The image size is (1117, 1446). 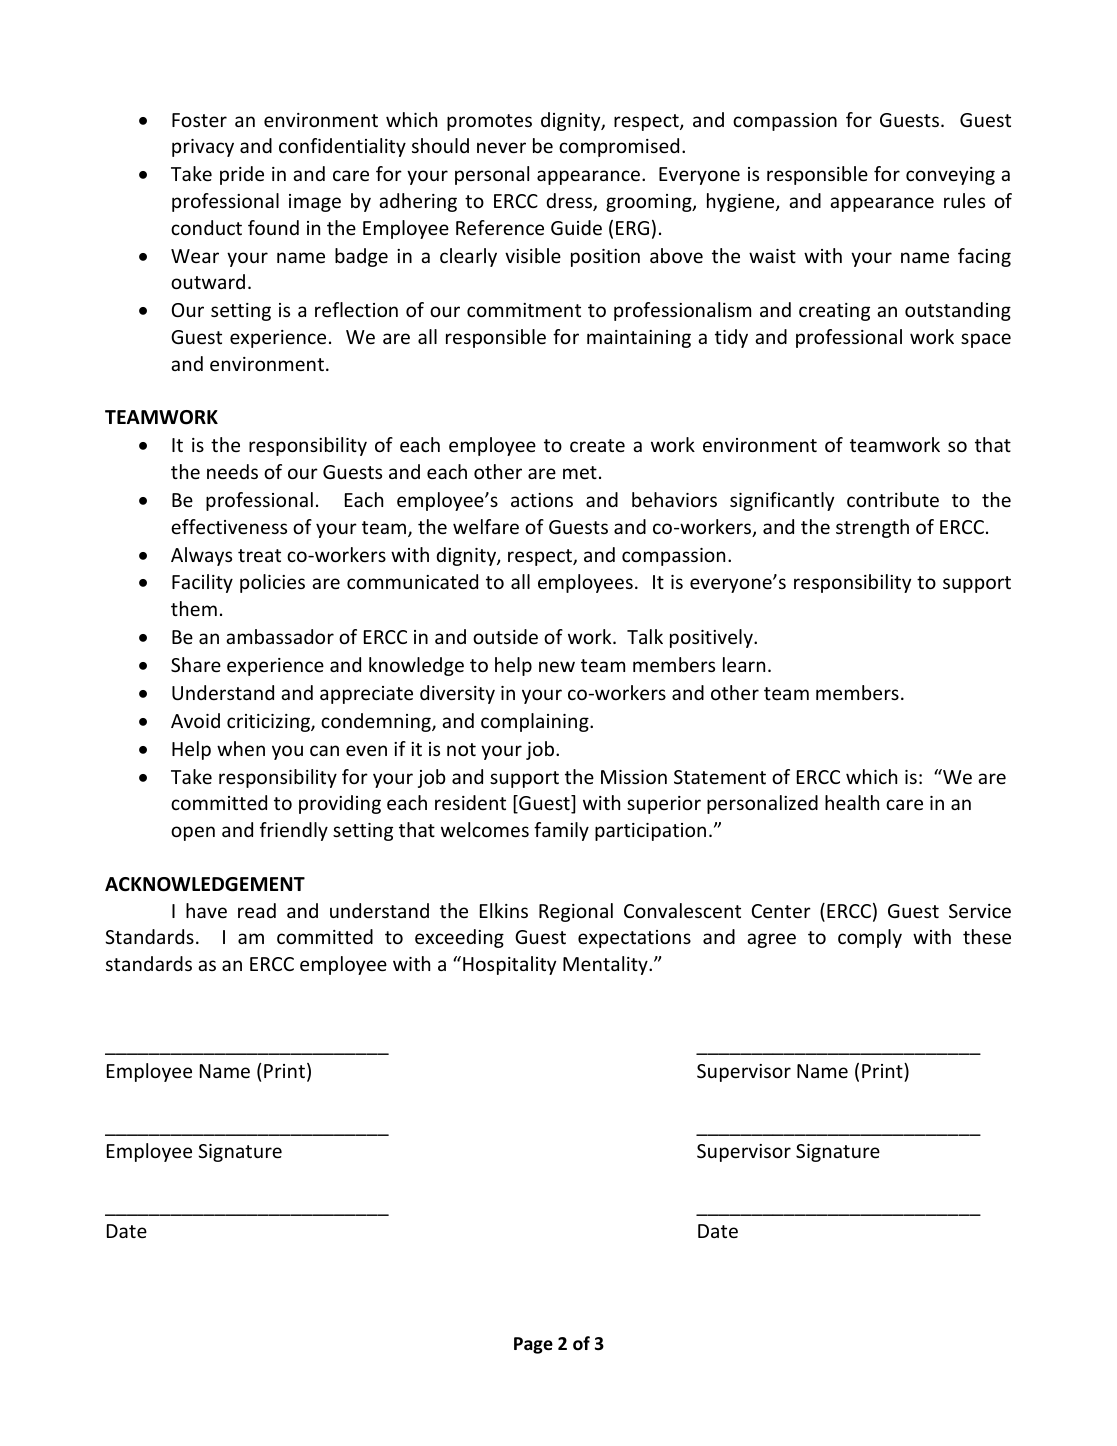 I want to click on Elkins, so click(x=504, y=910).
